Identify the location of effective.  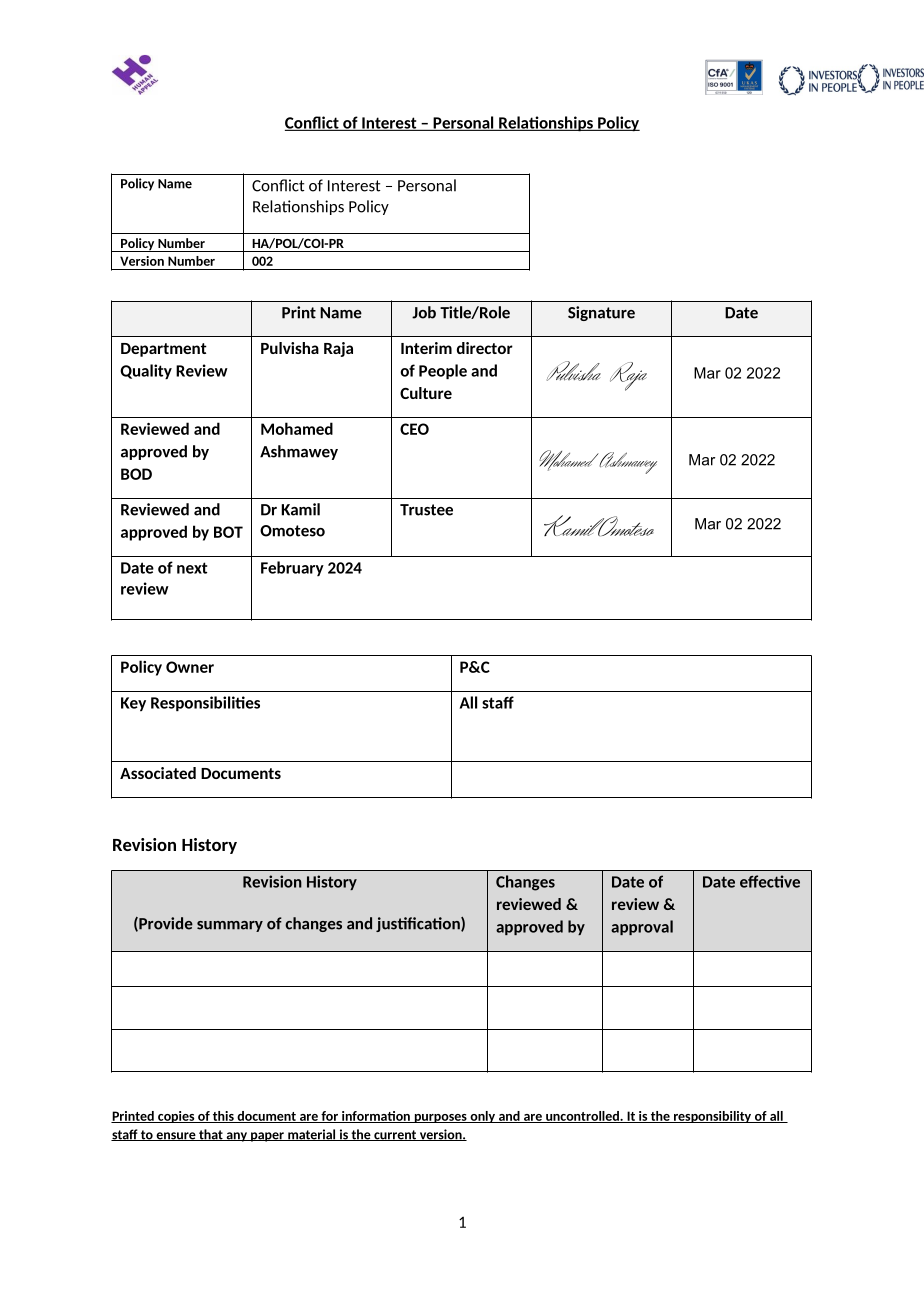
(770, 881).
